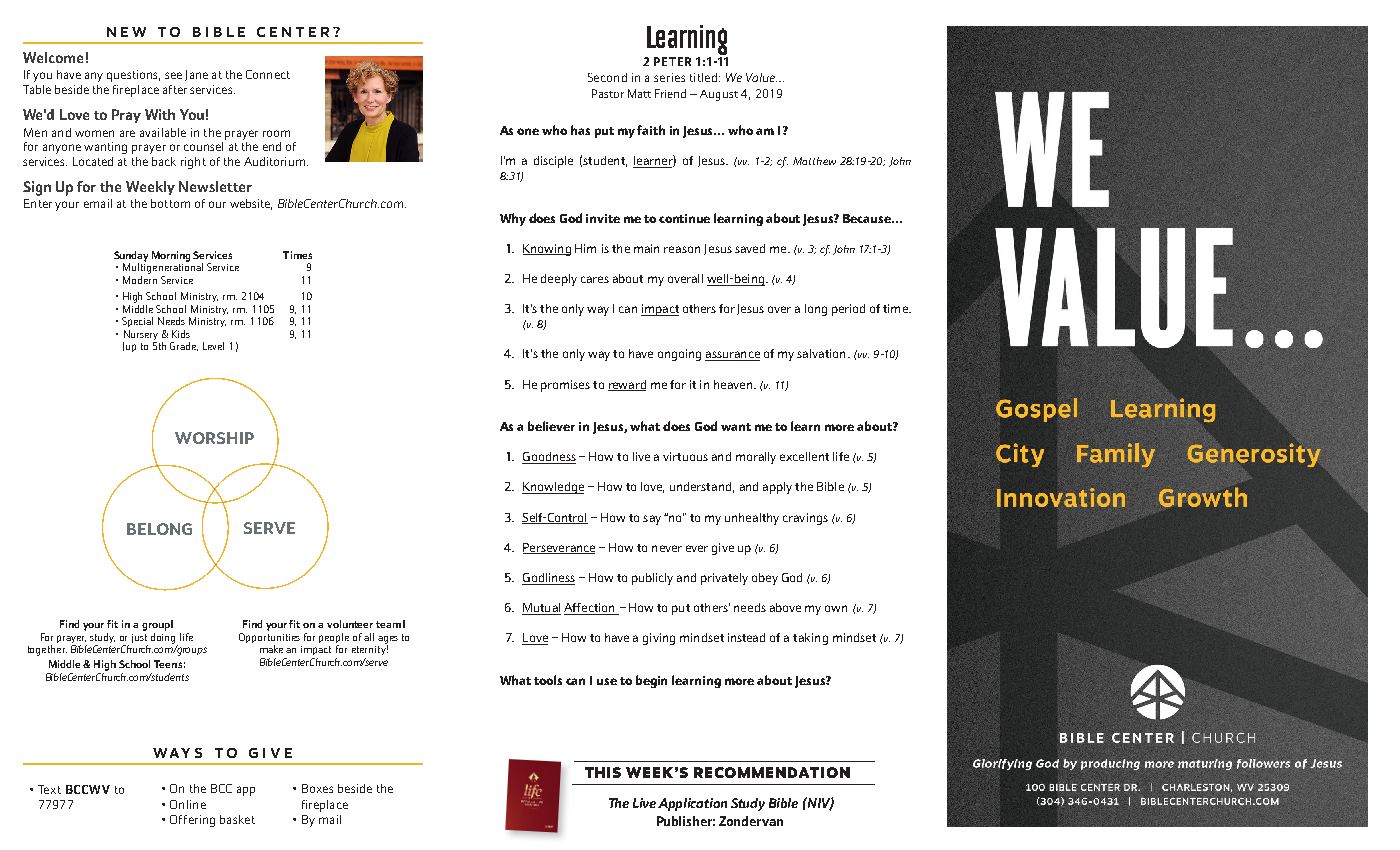  What do you see at coordinates (603, 772) in the document?
I see `THIS` at bounding box center [603, 772].
